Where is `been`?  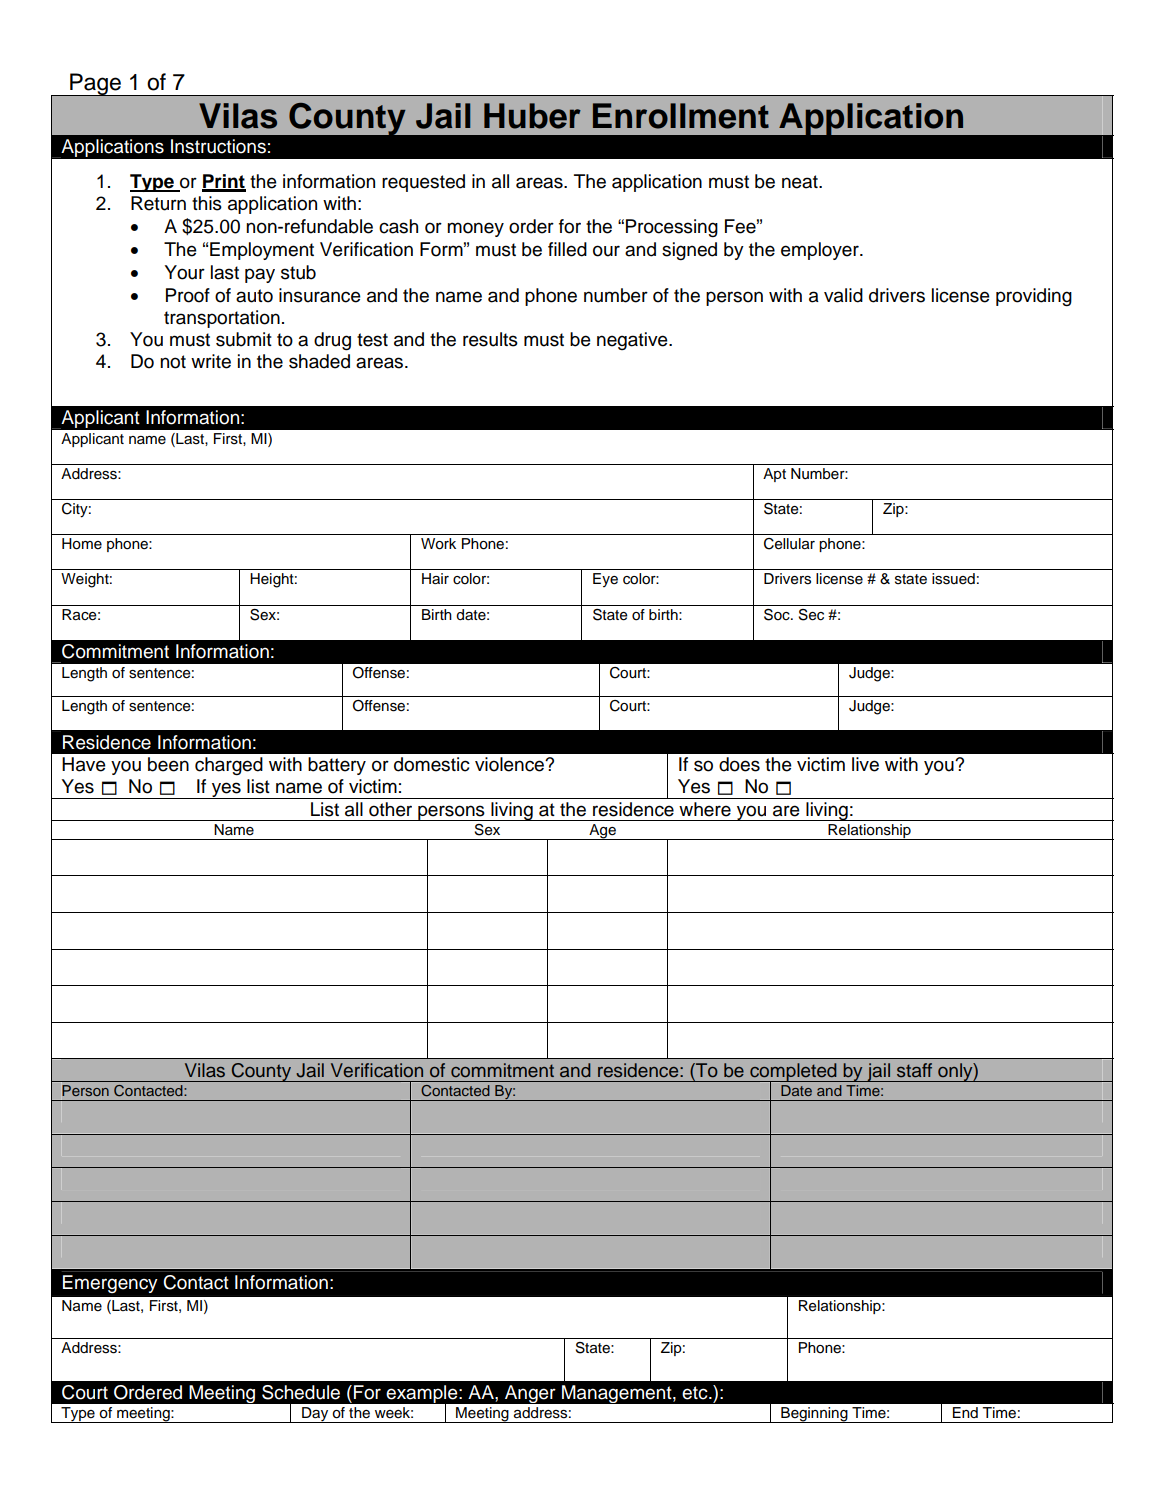 been is located at coordinates (168, 764).
